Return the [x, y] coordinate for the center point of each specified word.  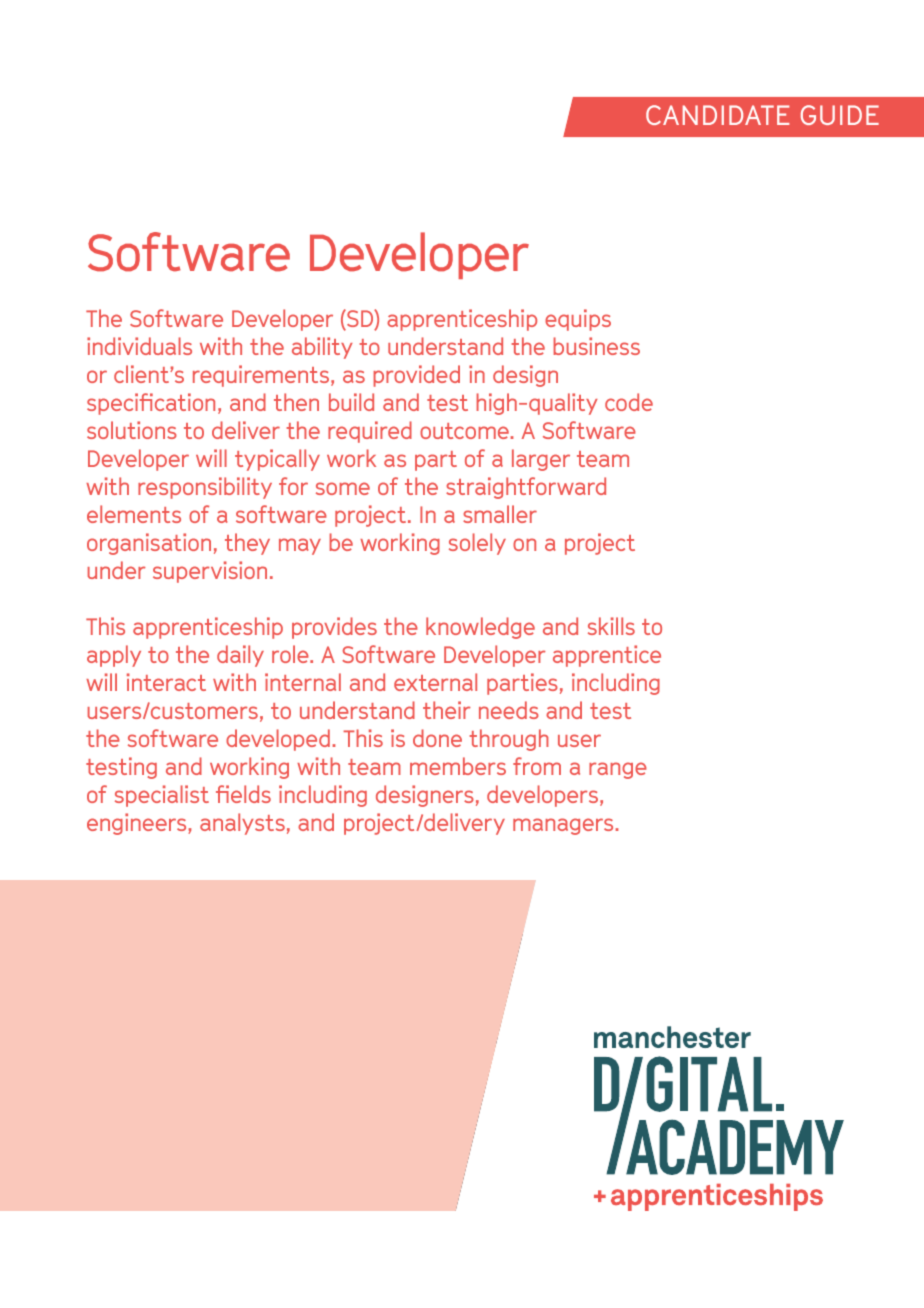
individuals [139, 346]
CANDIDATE [717, 115]
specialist [162, 796]
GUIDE [840, 115]
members [458, 766]
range [618, 770]
